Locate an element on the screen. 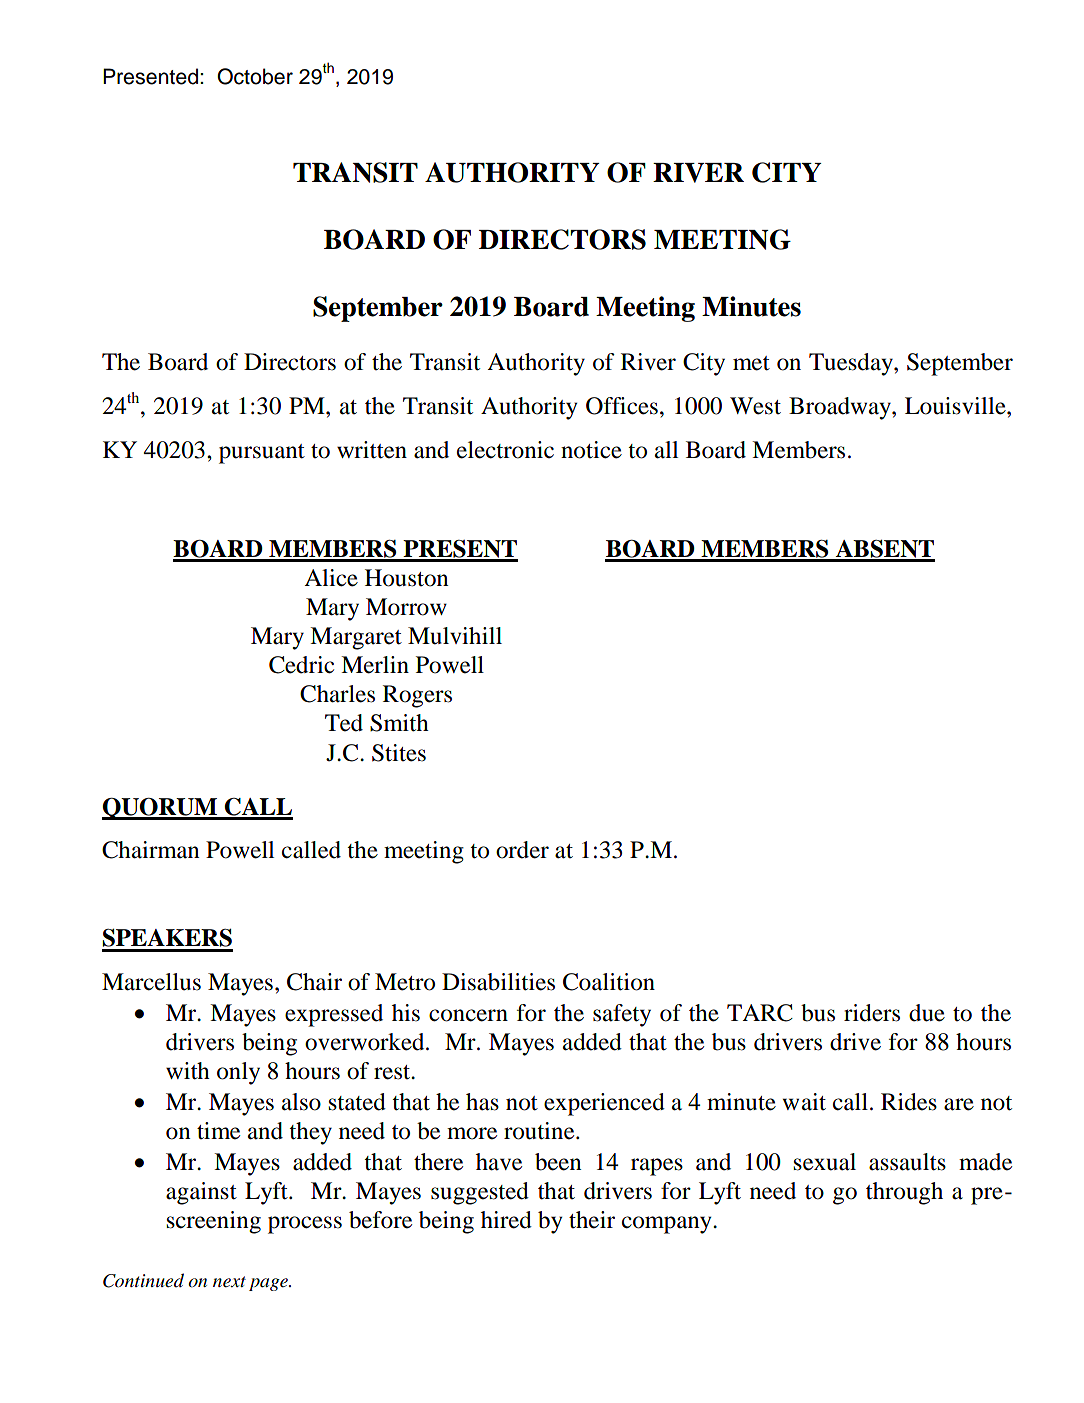  Louisville is located at coordinates (956, 406).
